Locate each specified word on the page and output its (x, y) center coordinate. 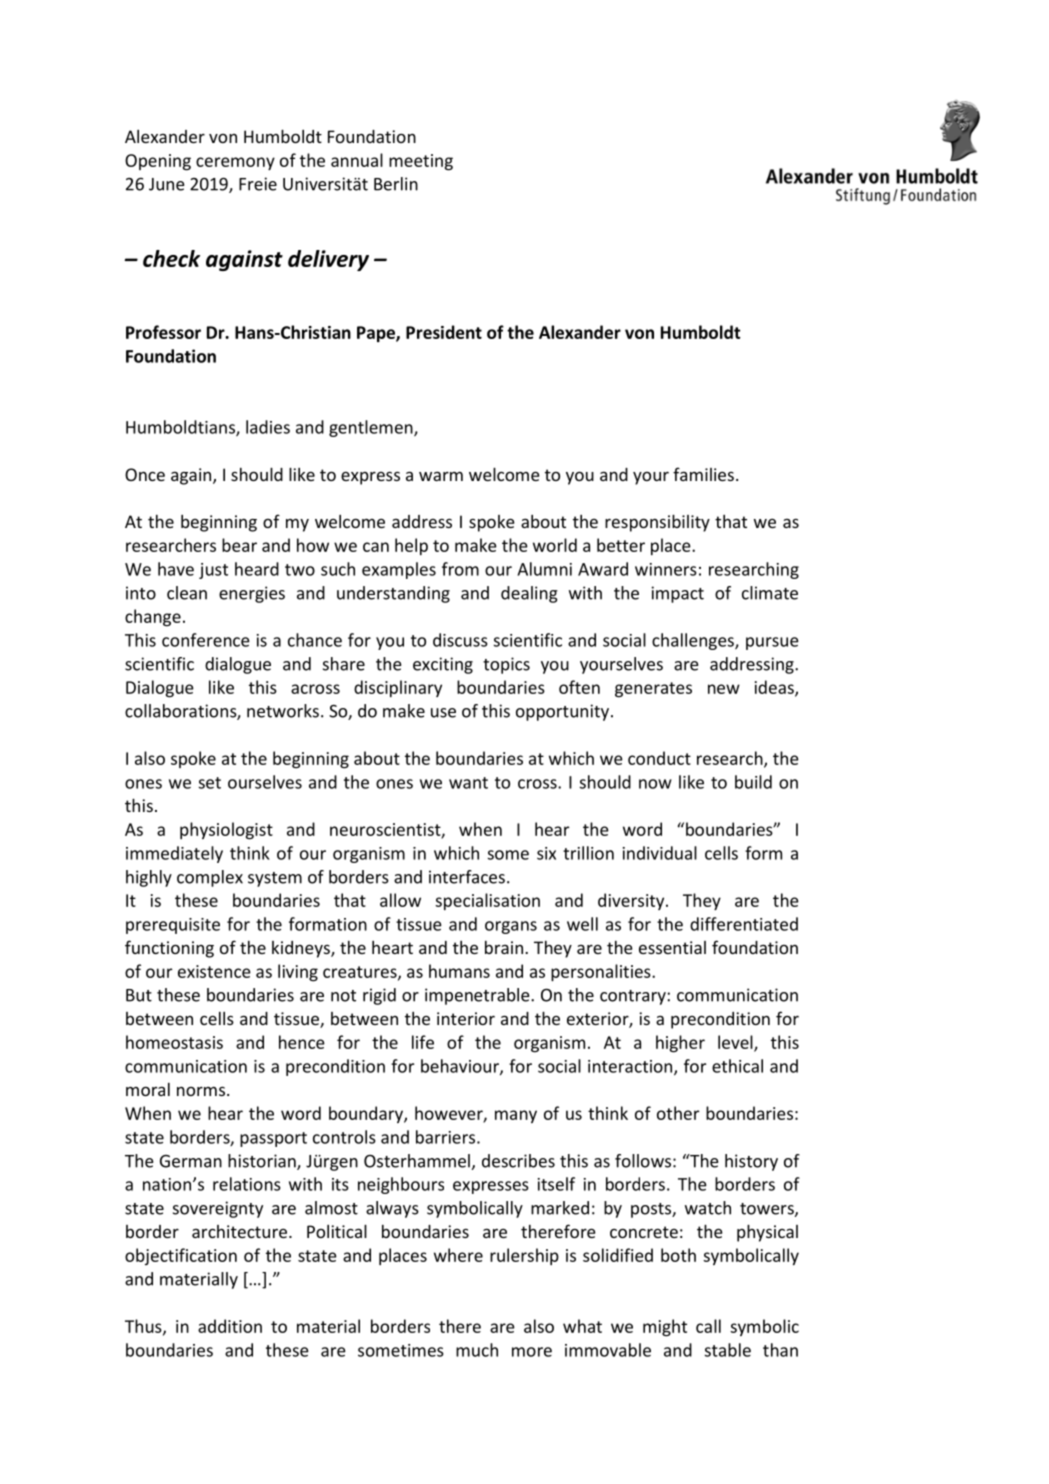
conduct (659, 758)
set (210, 783)
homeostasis (174, 1042)
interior (466, 1018)
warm (441, 476)
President (444, 332)
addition (230, 1326)
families (703, 474)
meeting (421, 162)
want (468, 783)
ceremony (235, 163)
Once (145, 474)
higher (680, 1044)
